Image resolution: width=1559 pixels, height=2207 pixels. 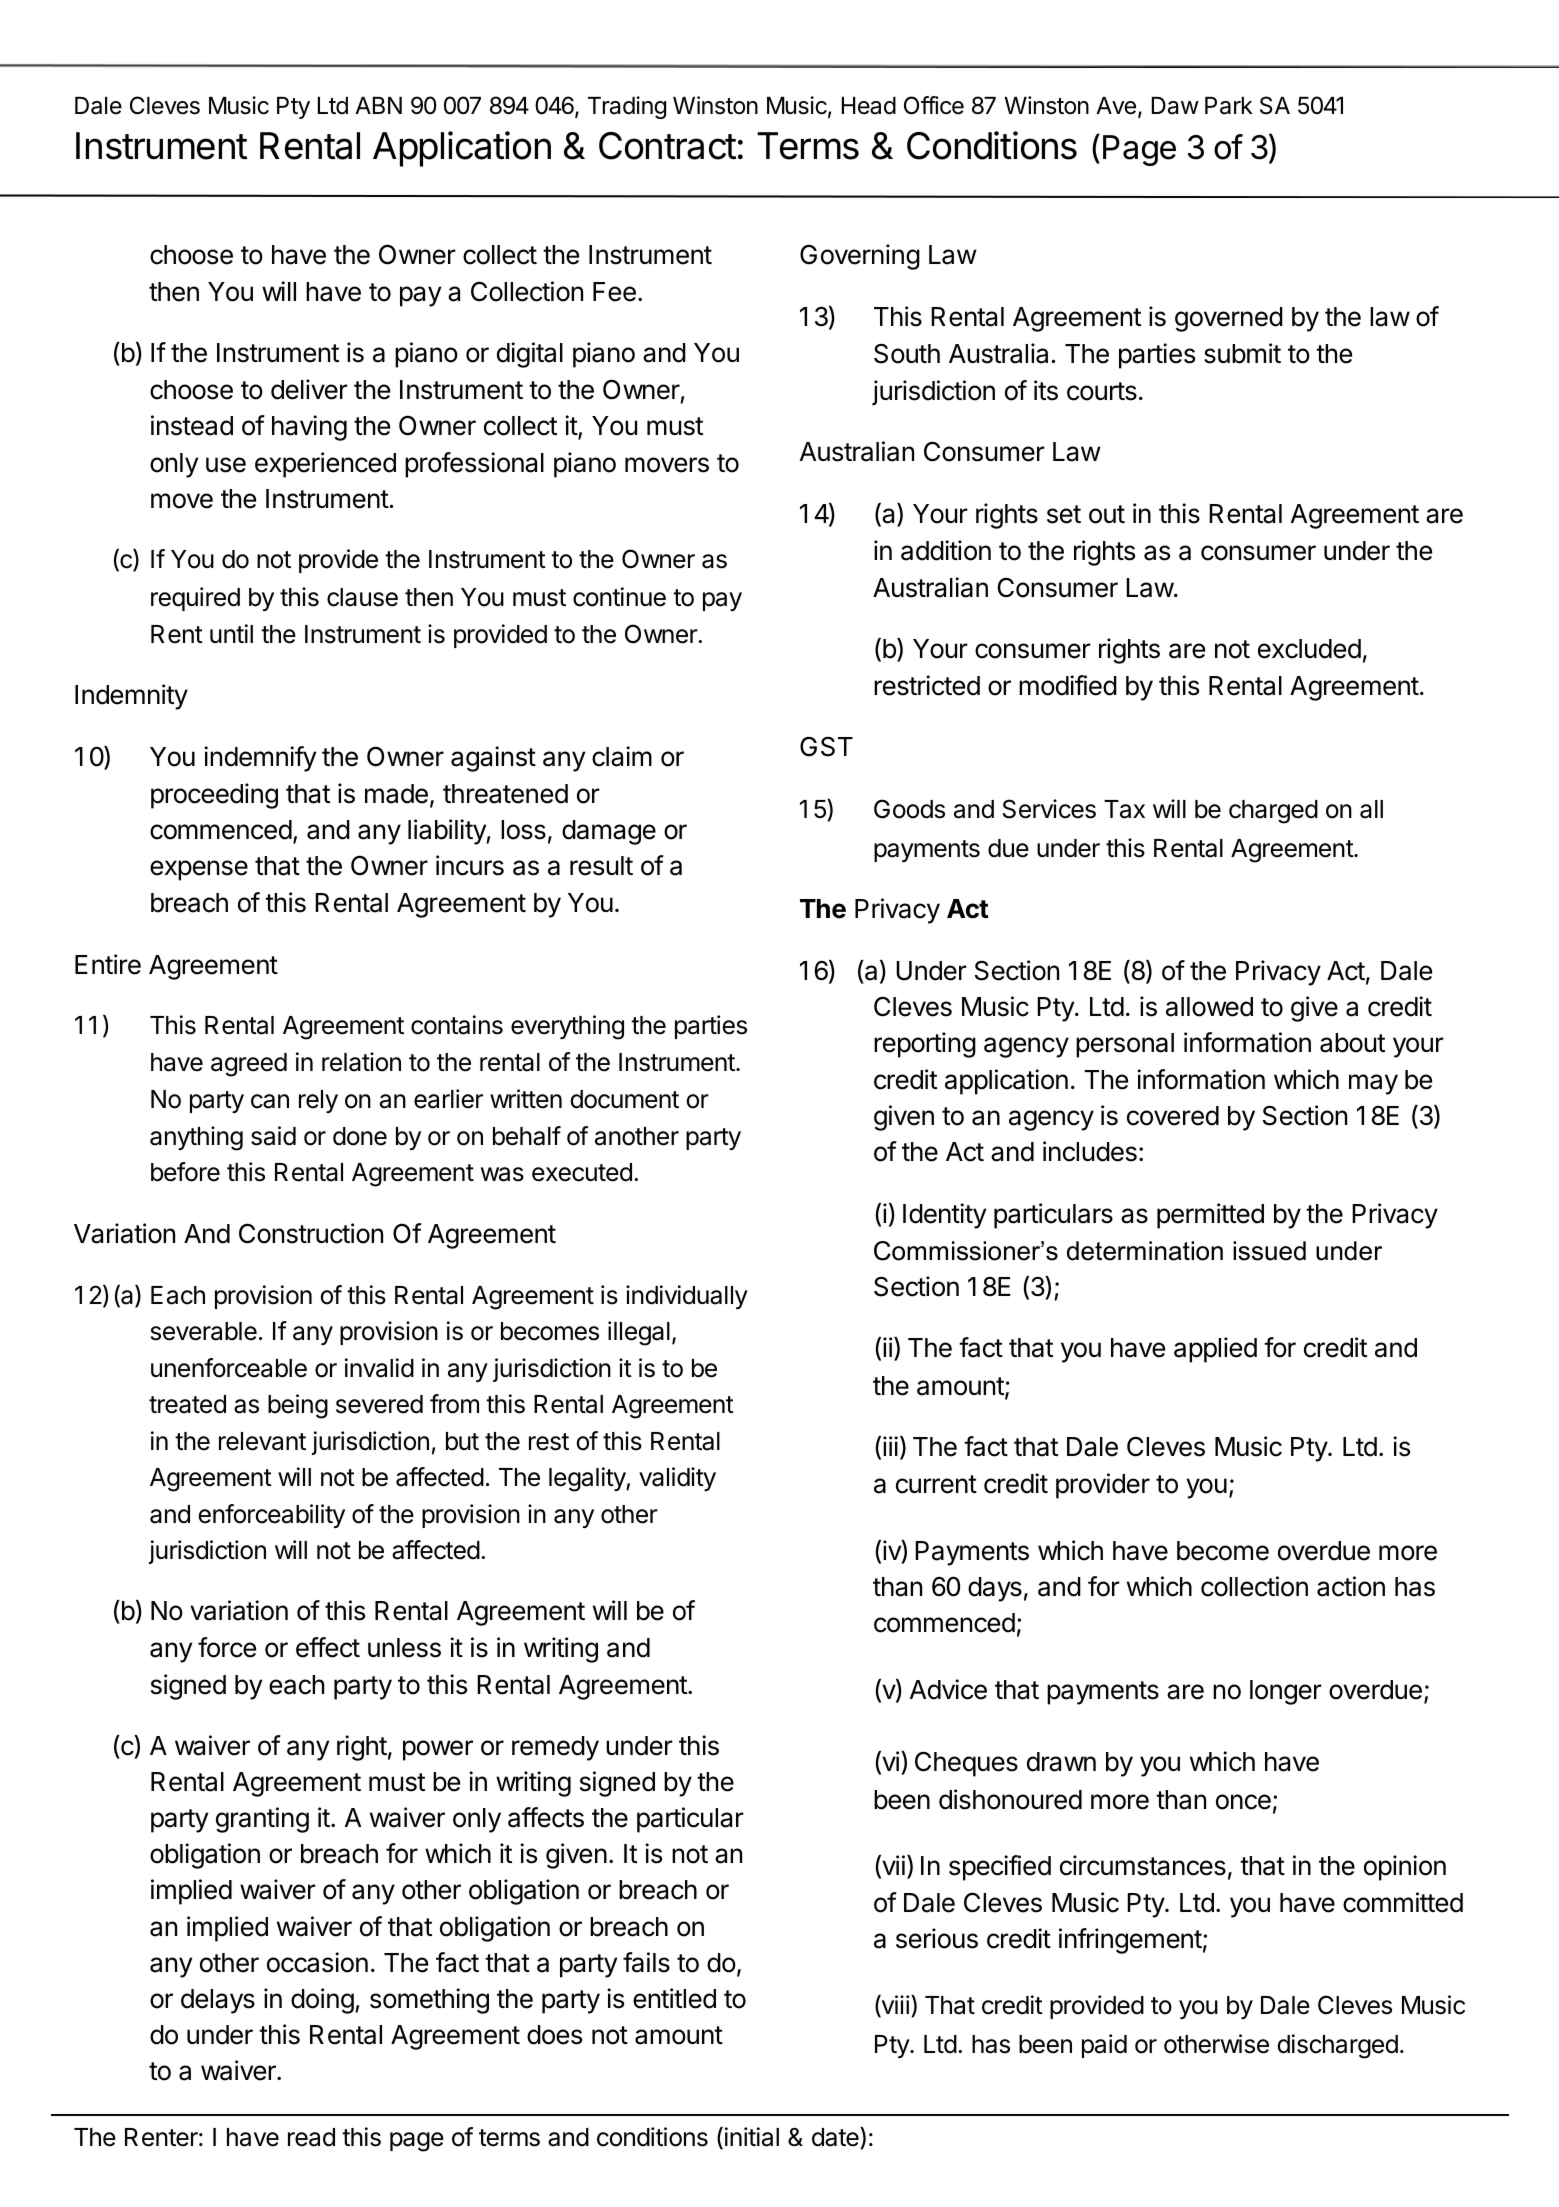 I want to click on GST, so click(x=826, y=746).
